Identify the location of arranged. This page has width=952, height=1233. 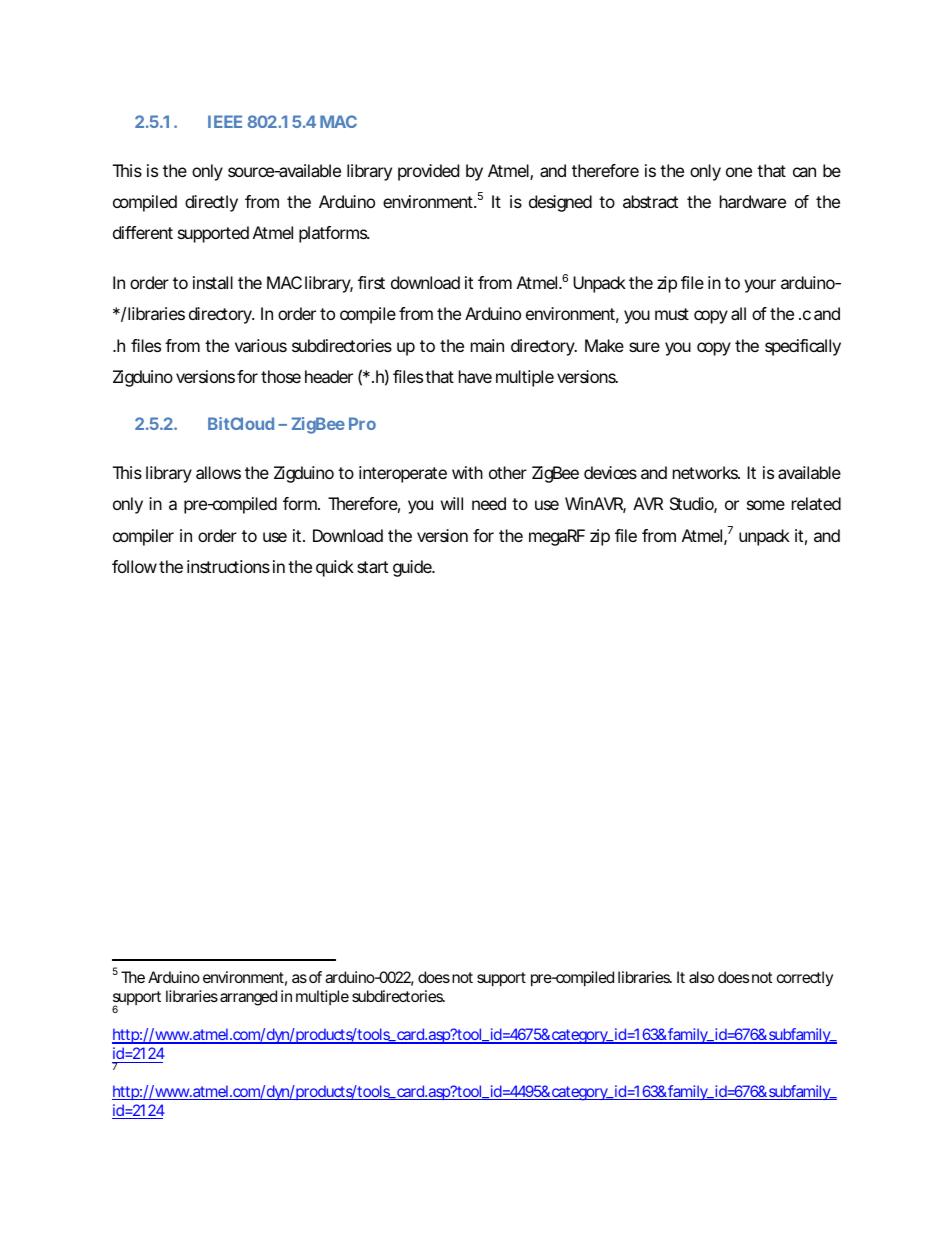
(248, 998).
